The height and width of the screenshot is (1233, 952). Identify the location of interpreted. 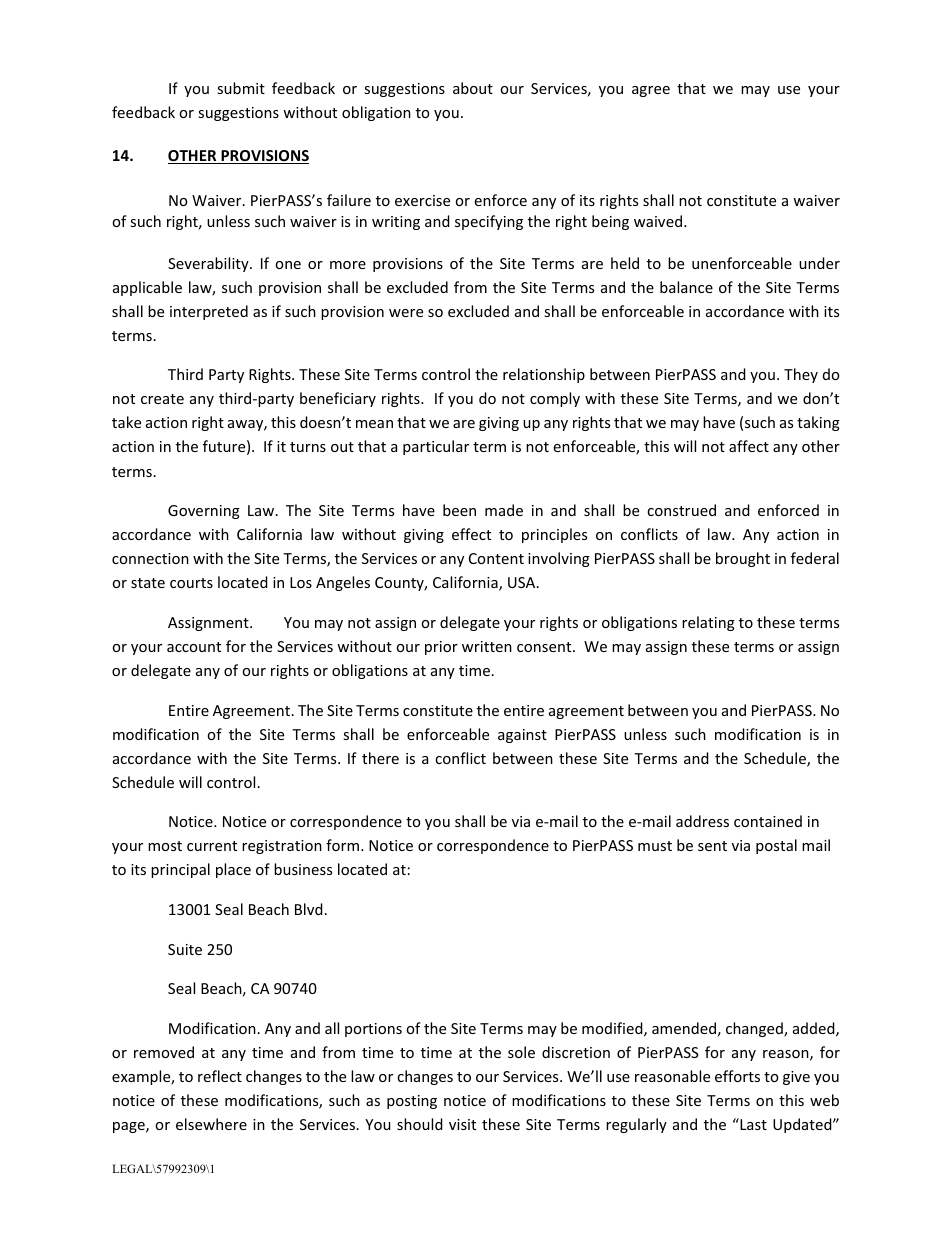
(209, 312).
